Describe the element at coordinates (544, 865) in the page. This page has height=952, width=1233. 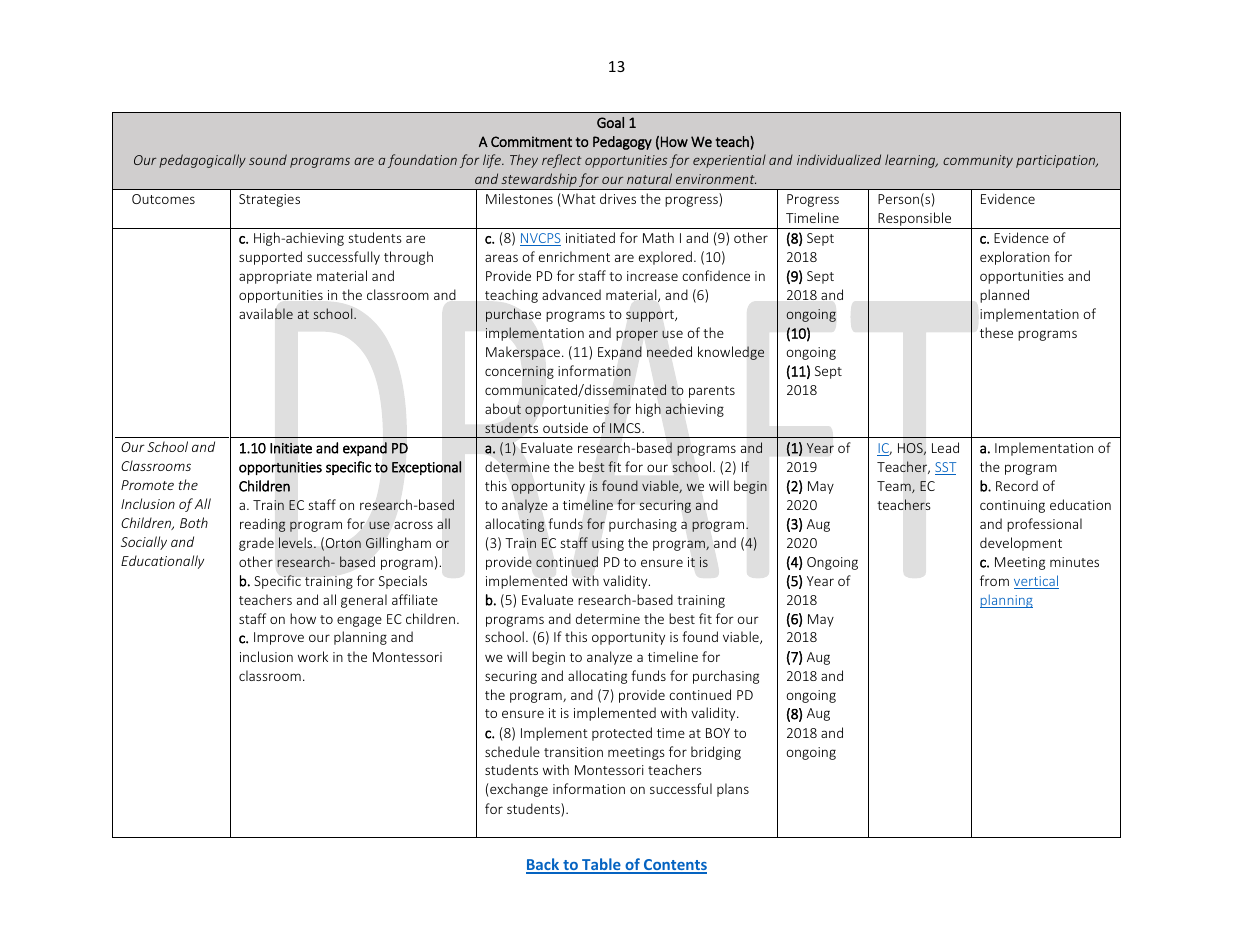
I see `Back` at that location.
